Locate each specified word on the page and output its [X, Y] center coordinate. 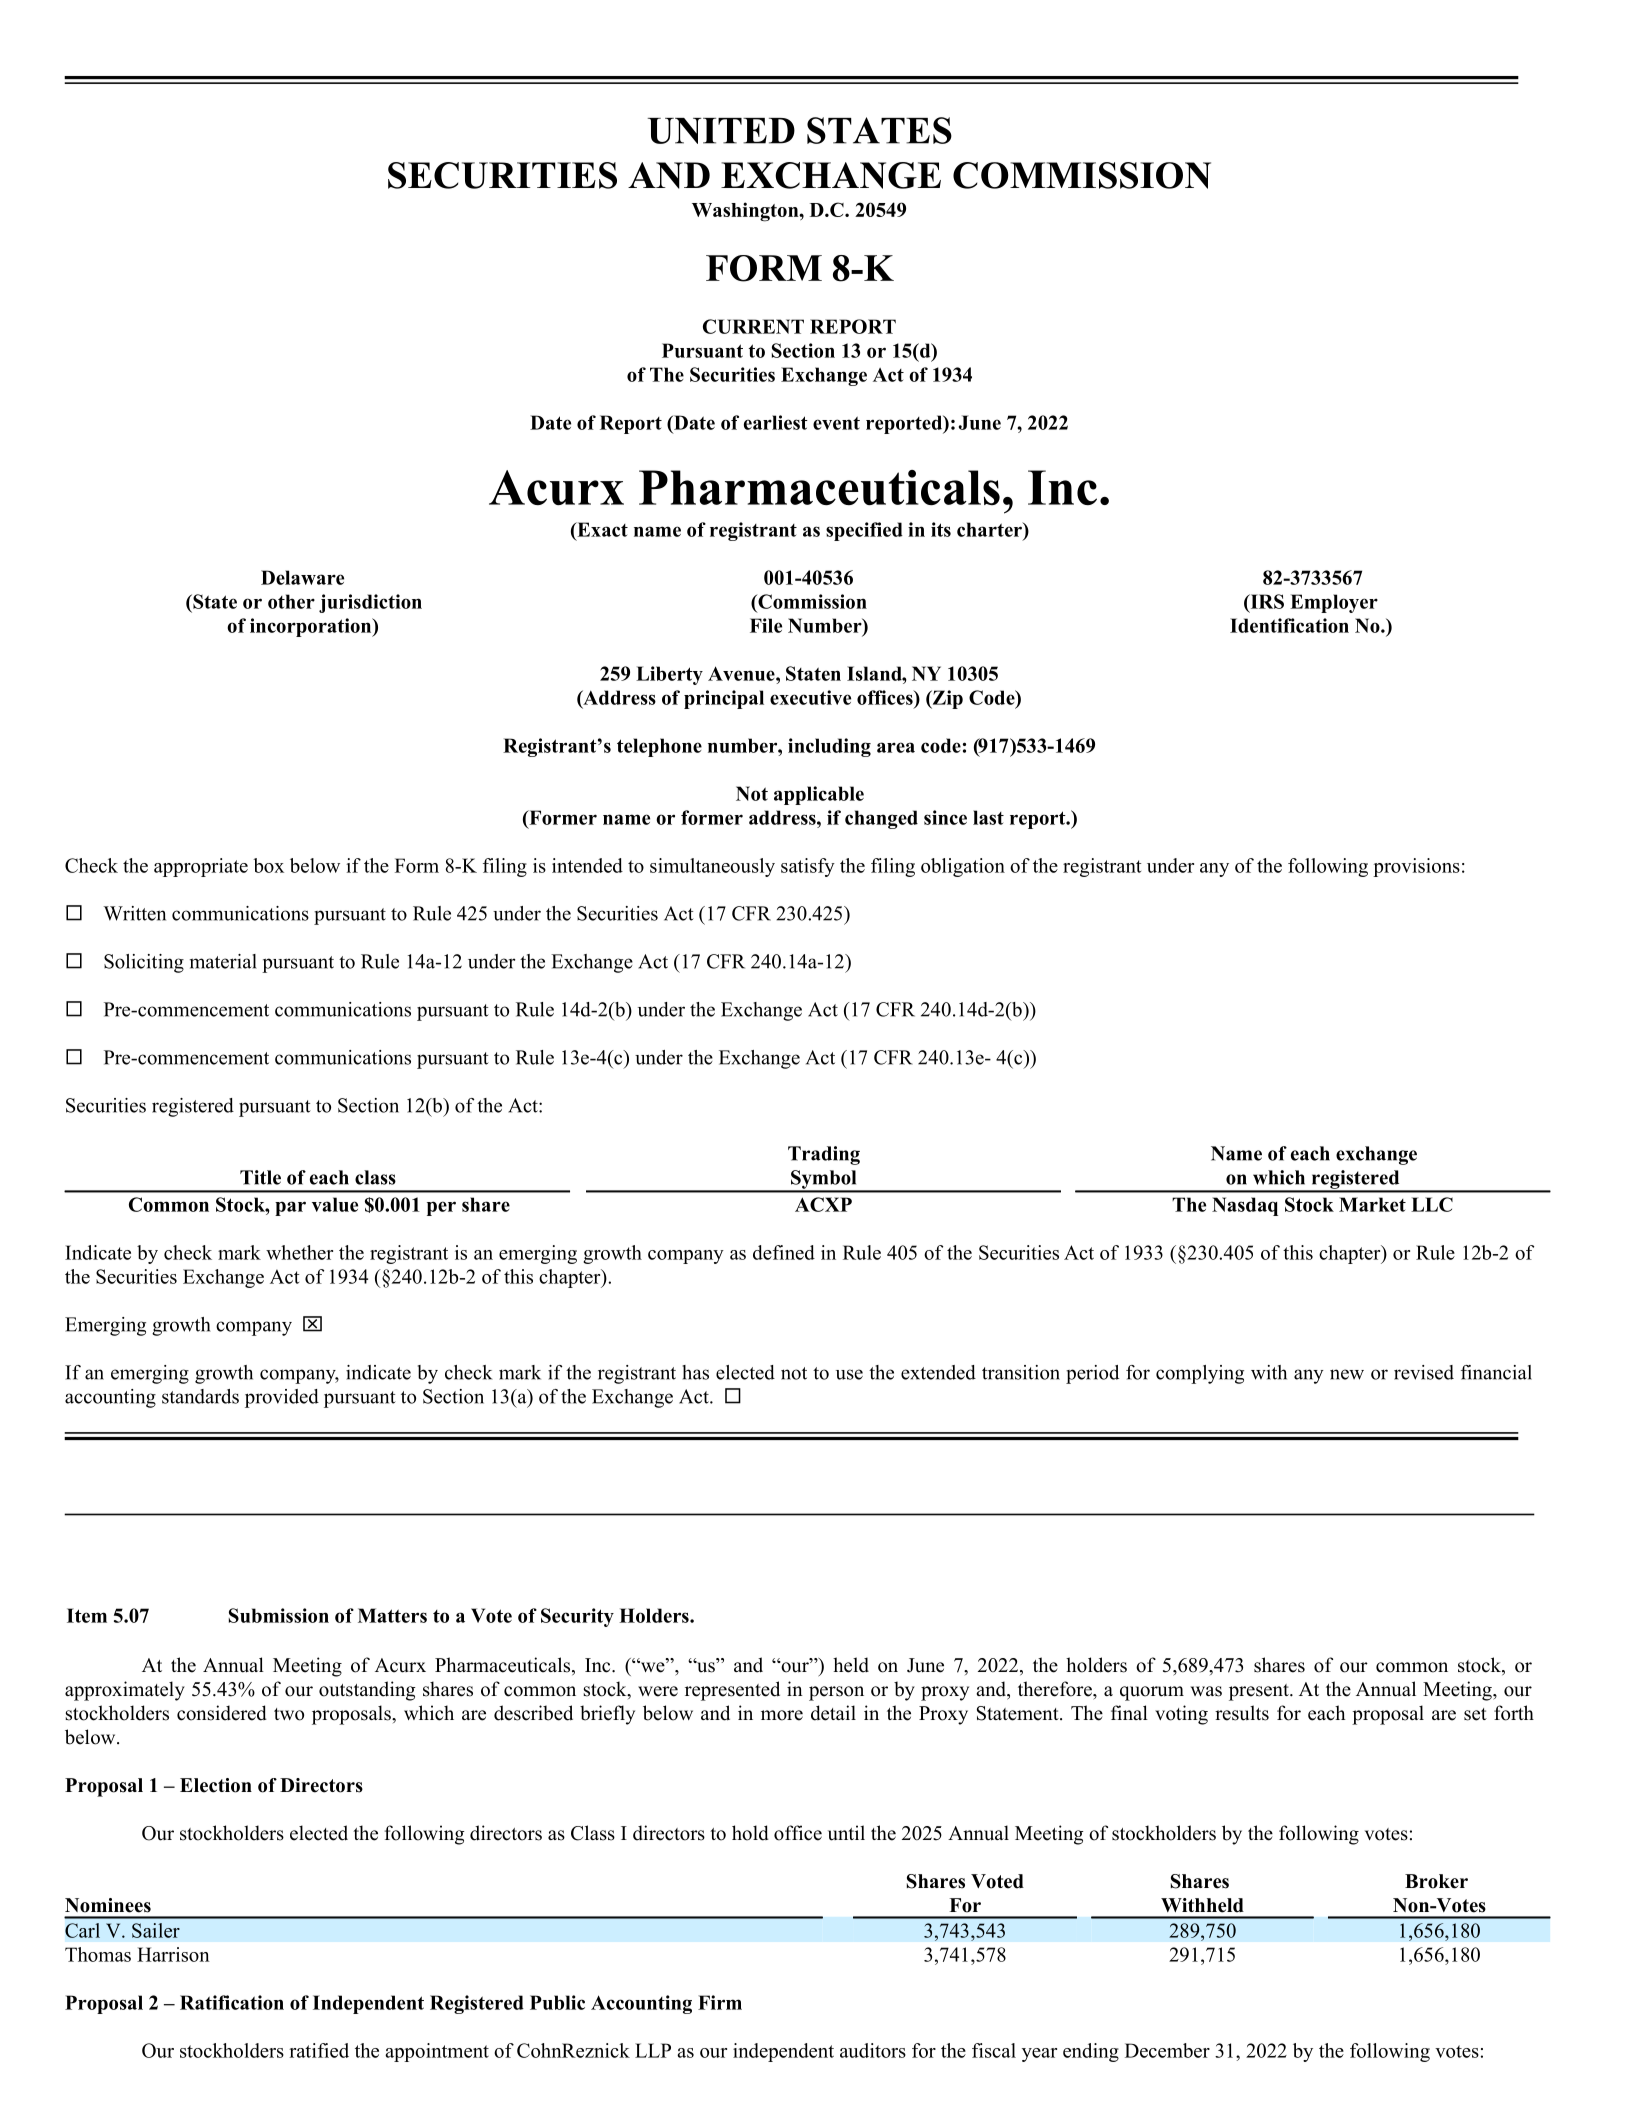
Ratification [232, 2002]
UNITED [721, 131]
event [836, 423]
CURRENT [753, 326]
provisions [1416, 867]
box [268, 865]
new [1347, 1374]
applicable [819, 795]
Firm [720, 2002]
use [849, 1374]
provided [282, 1398]
